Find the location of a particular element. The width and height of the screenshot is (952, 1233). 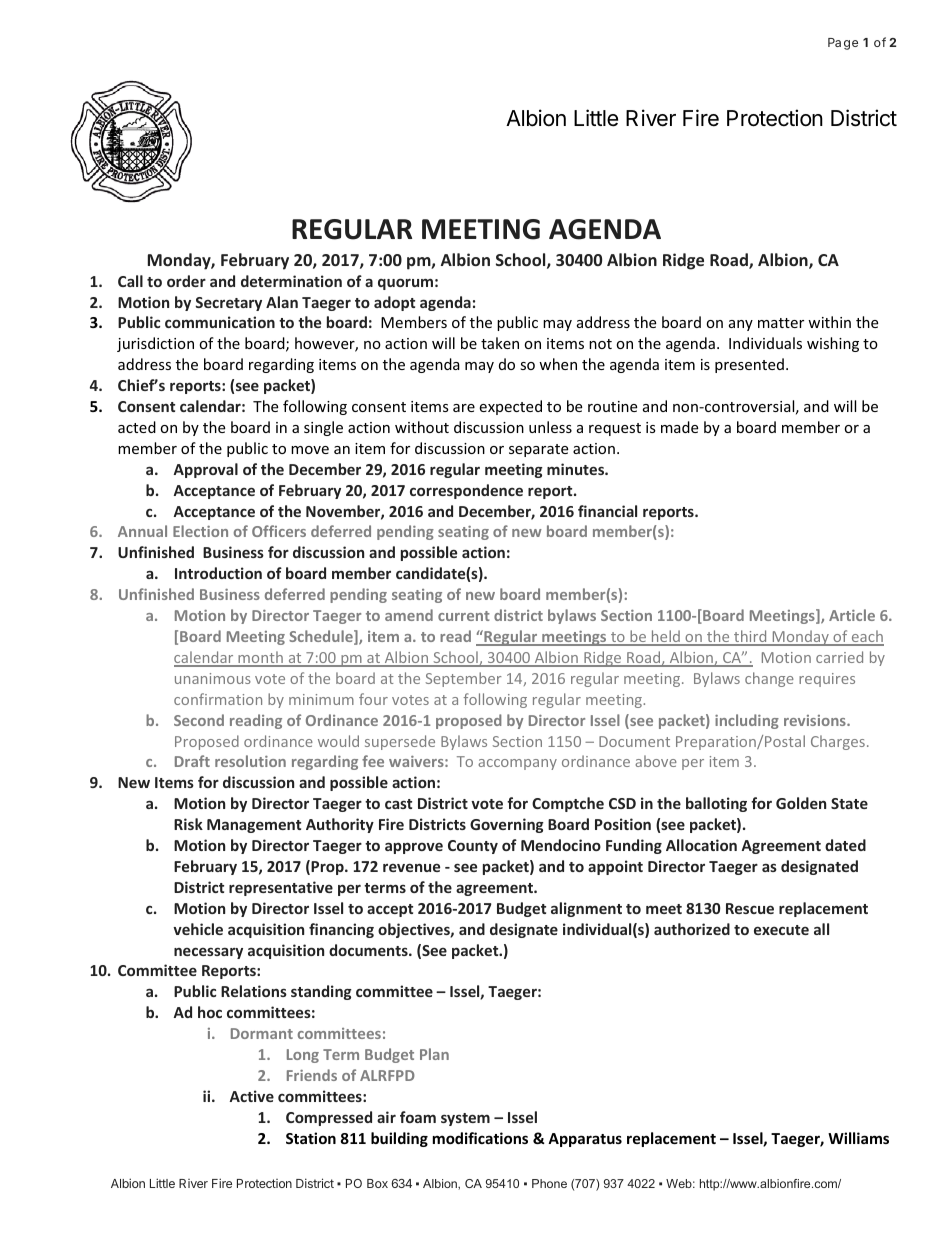

modifications is located at coordinates (480, 1138).
